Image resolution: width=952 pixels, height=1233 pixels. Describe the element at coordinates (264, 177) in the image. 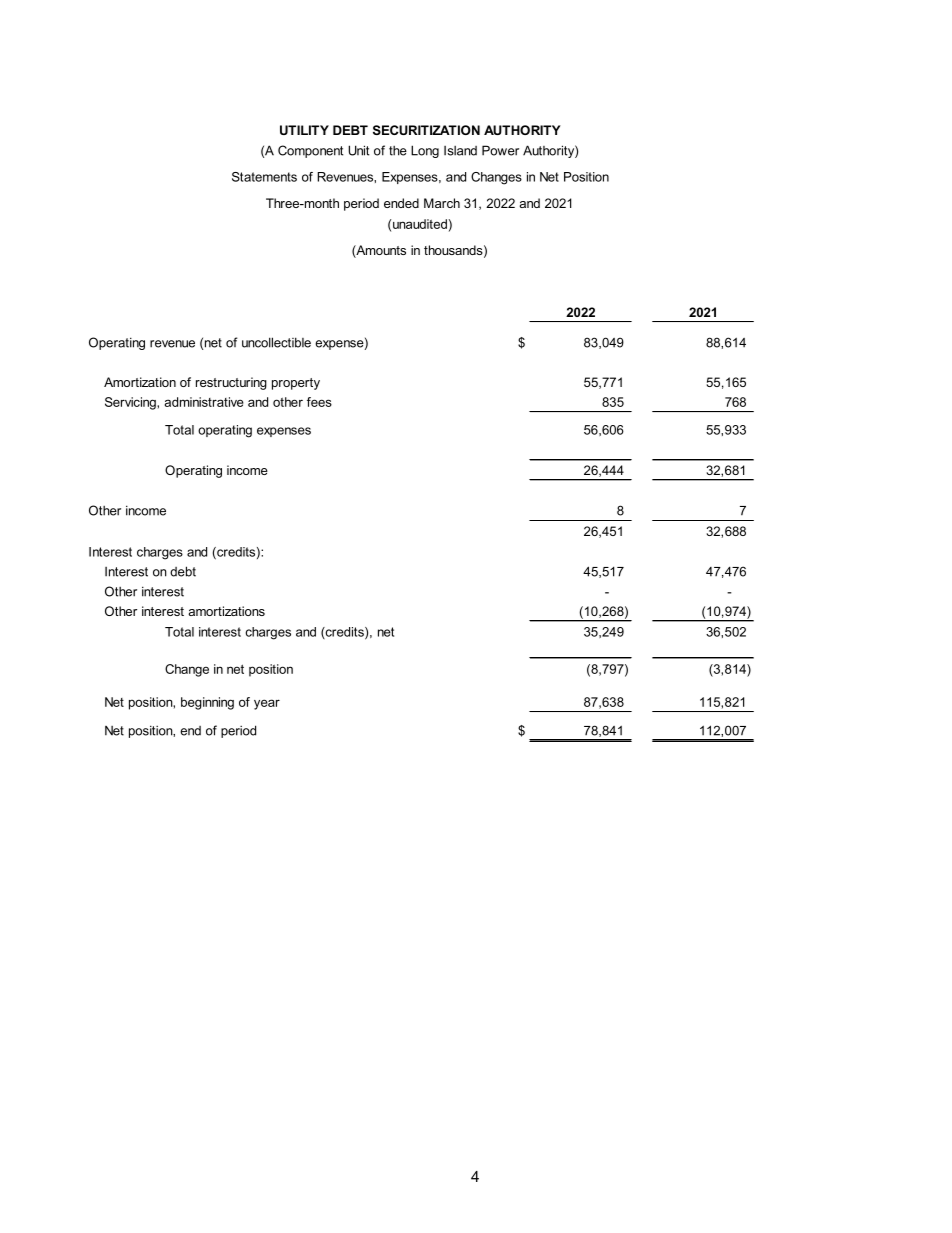

I see `Statements` at that location.
